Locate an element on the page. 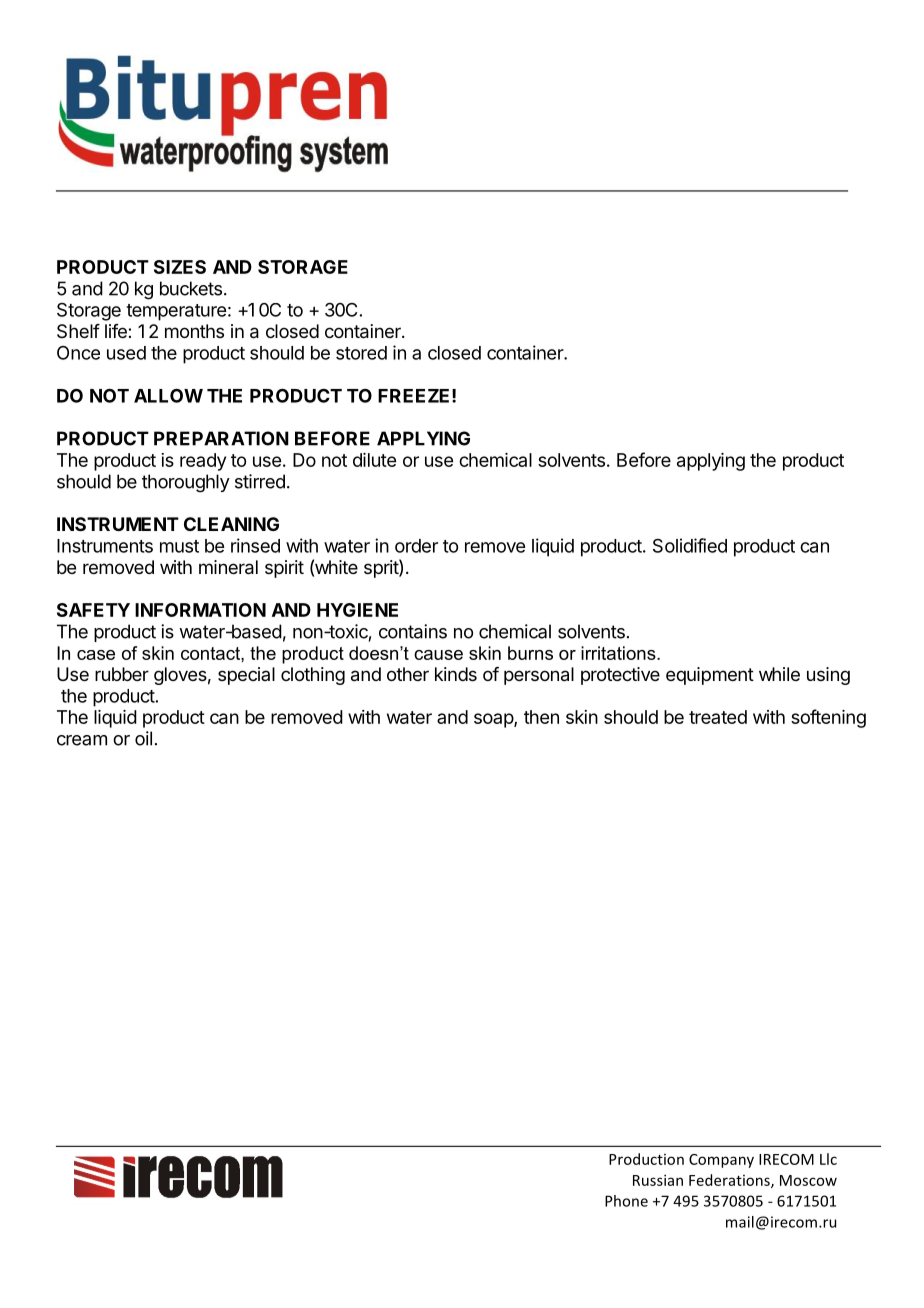 This image has width=924, height=1308. temperature is located at coordinates (176, 312).
